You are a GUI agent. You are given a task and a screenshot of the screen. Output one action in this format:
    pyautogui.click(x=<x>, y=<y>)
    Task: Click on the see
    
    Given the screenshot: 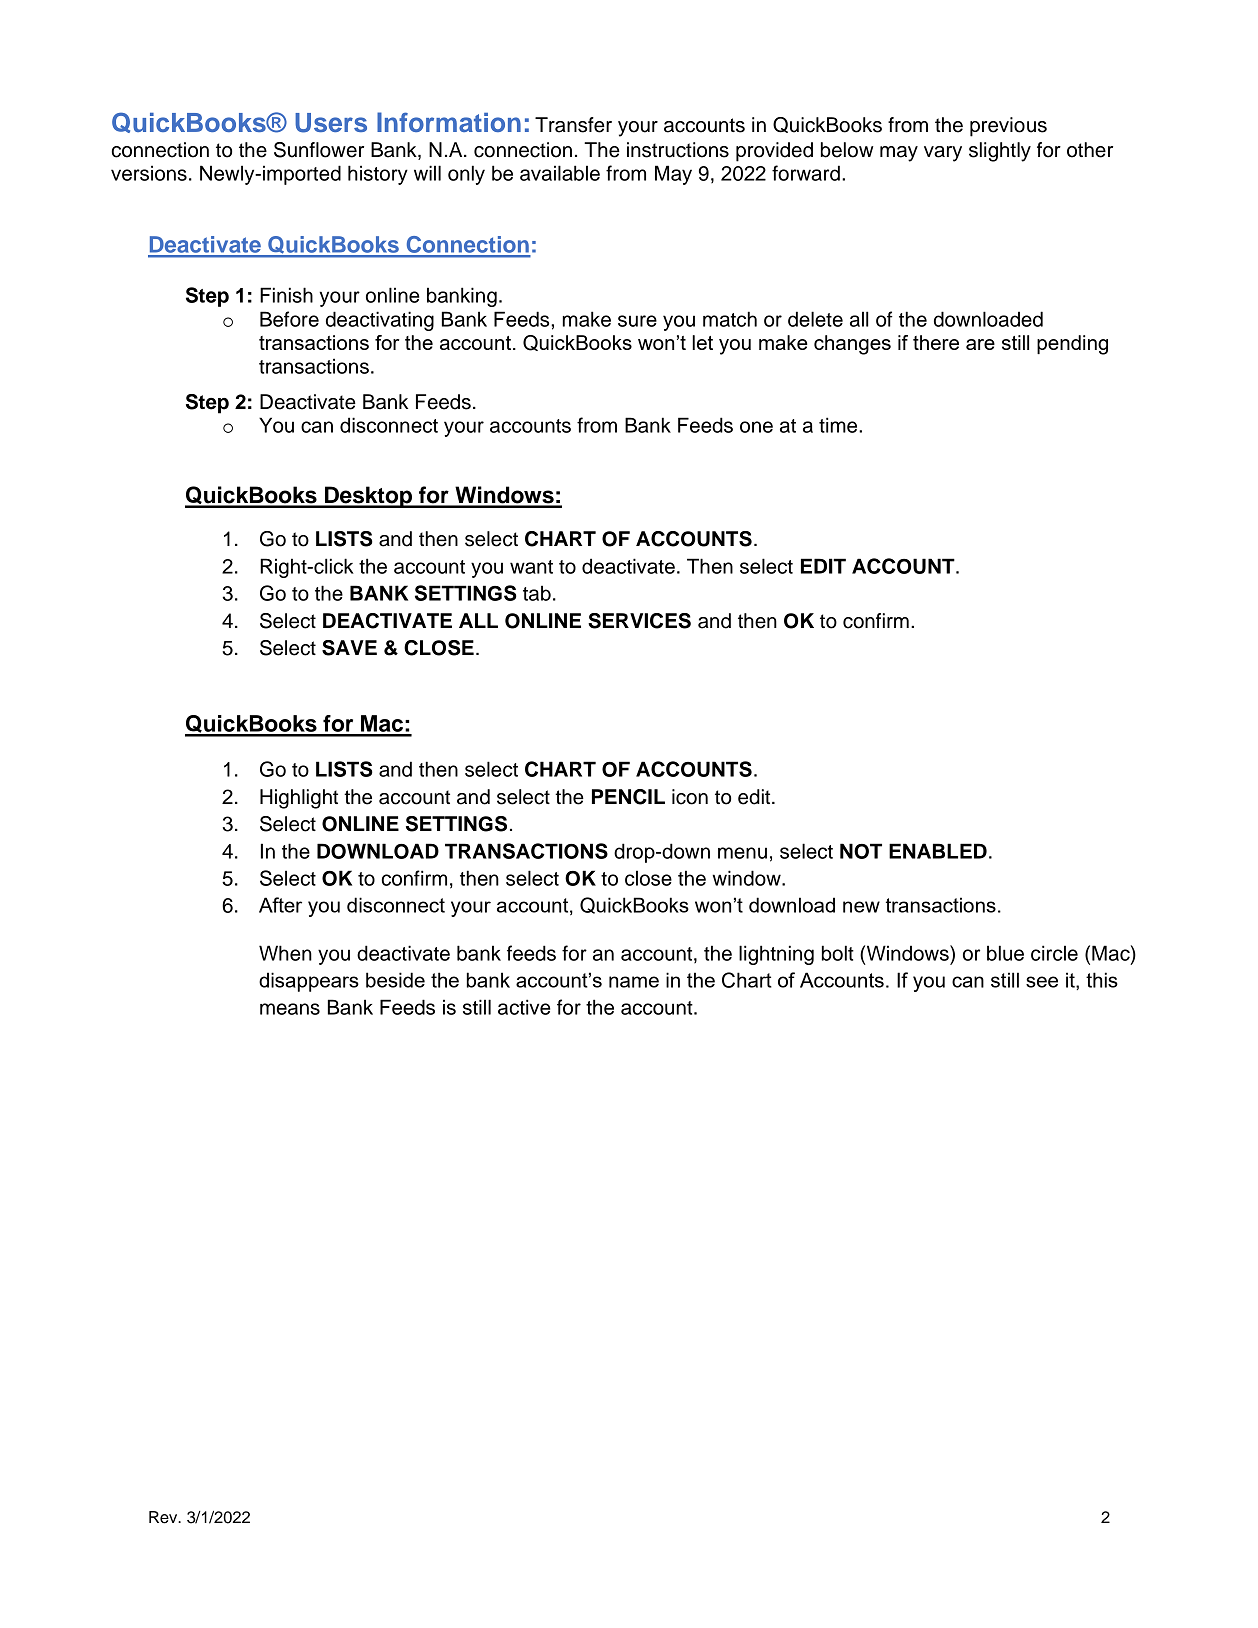 What is the action you would take?
    pyautogui.click(x=1042, y=982)
